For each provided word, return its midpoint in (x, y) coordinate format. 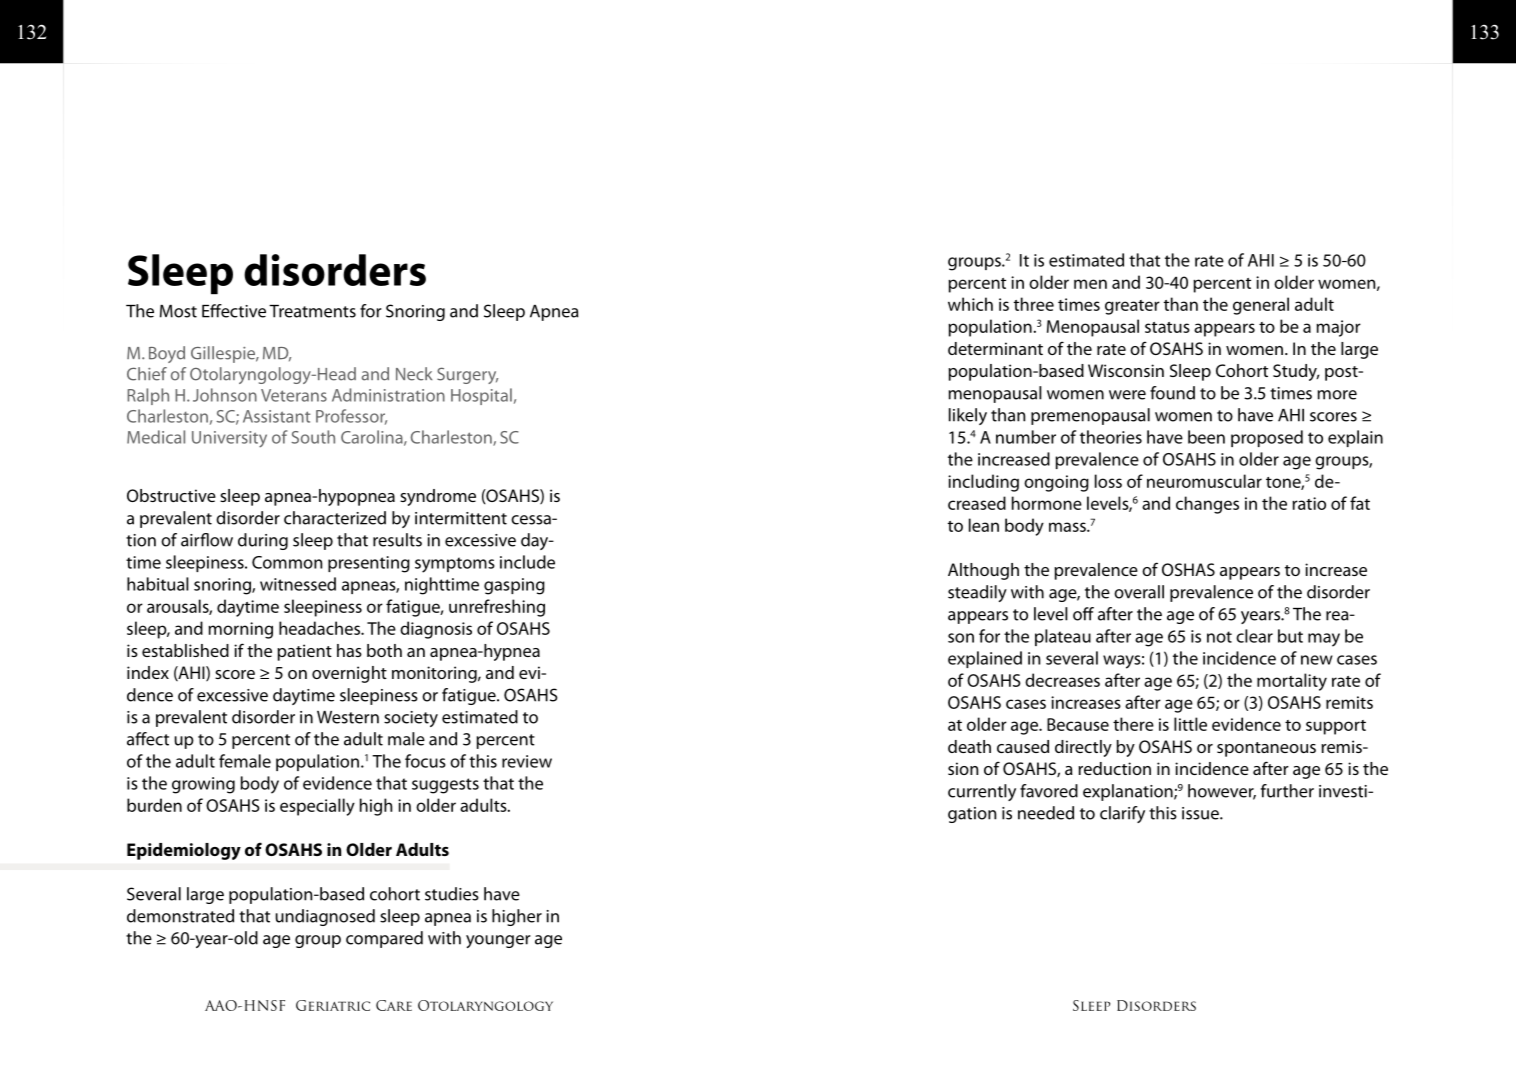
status (1167, 327)
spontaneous (1266, 749)
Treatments (312, 311)
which (970, 304)
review (527, 761)
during (263, 541)
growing (203, 785)
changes (1207, 505)
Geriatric (333, 1005)
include (527, 562)
